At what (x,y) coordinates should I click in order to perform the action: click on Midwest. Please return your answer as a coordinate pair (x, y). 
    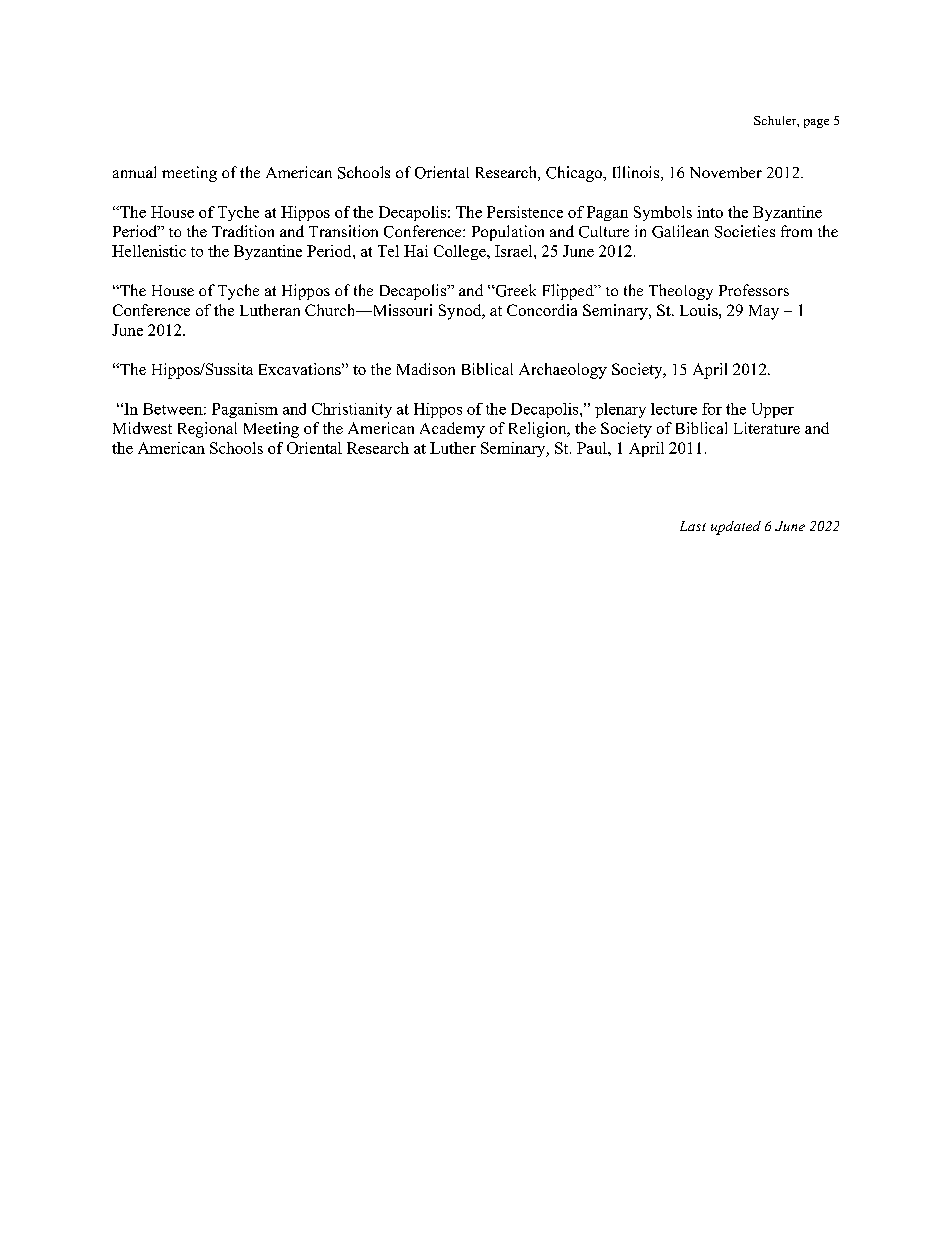
    Looking at the image, I should click on (142, 428).
